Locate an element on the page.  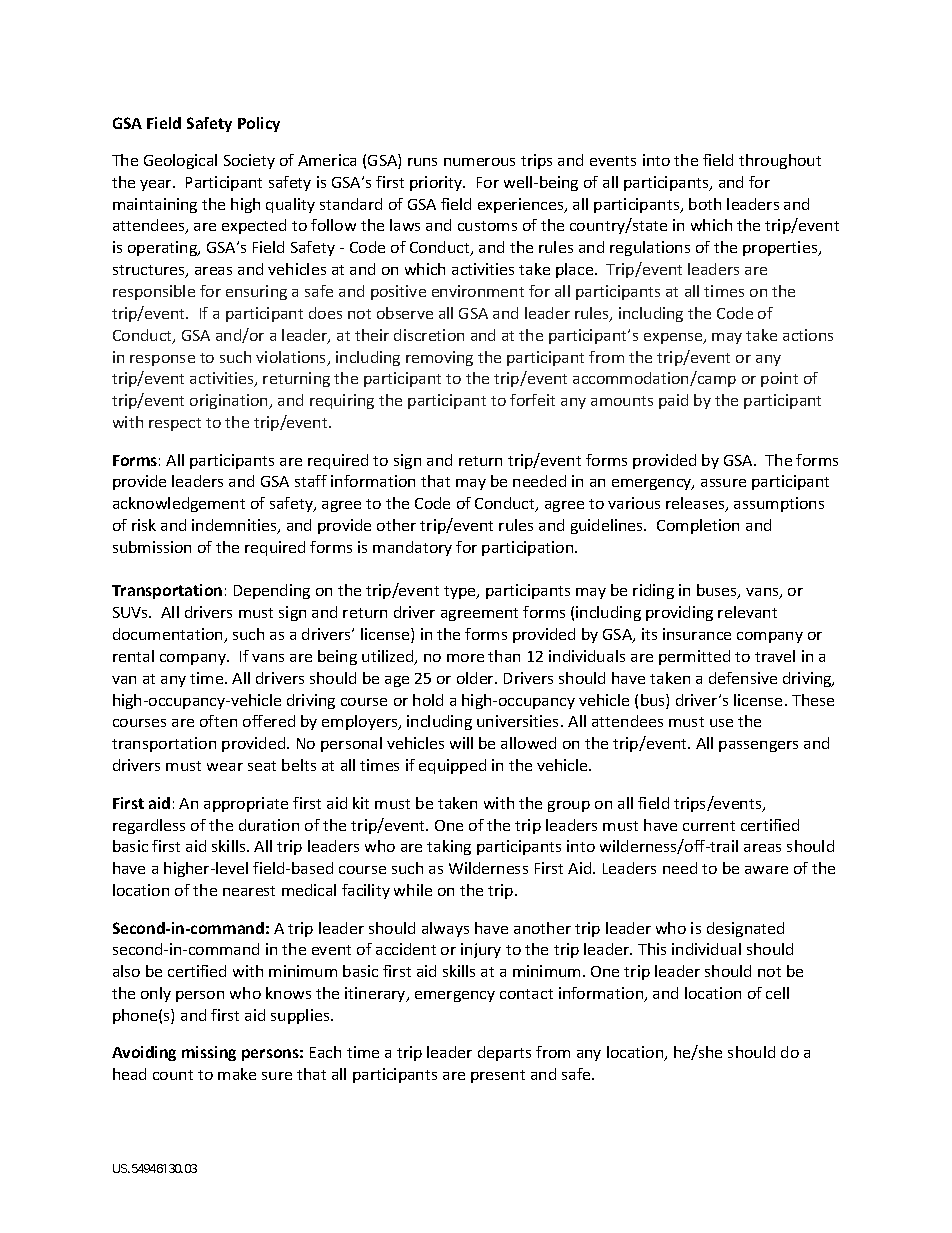
relevant is located at coordinates (747, 612).
